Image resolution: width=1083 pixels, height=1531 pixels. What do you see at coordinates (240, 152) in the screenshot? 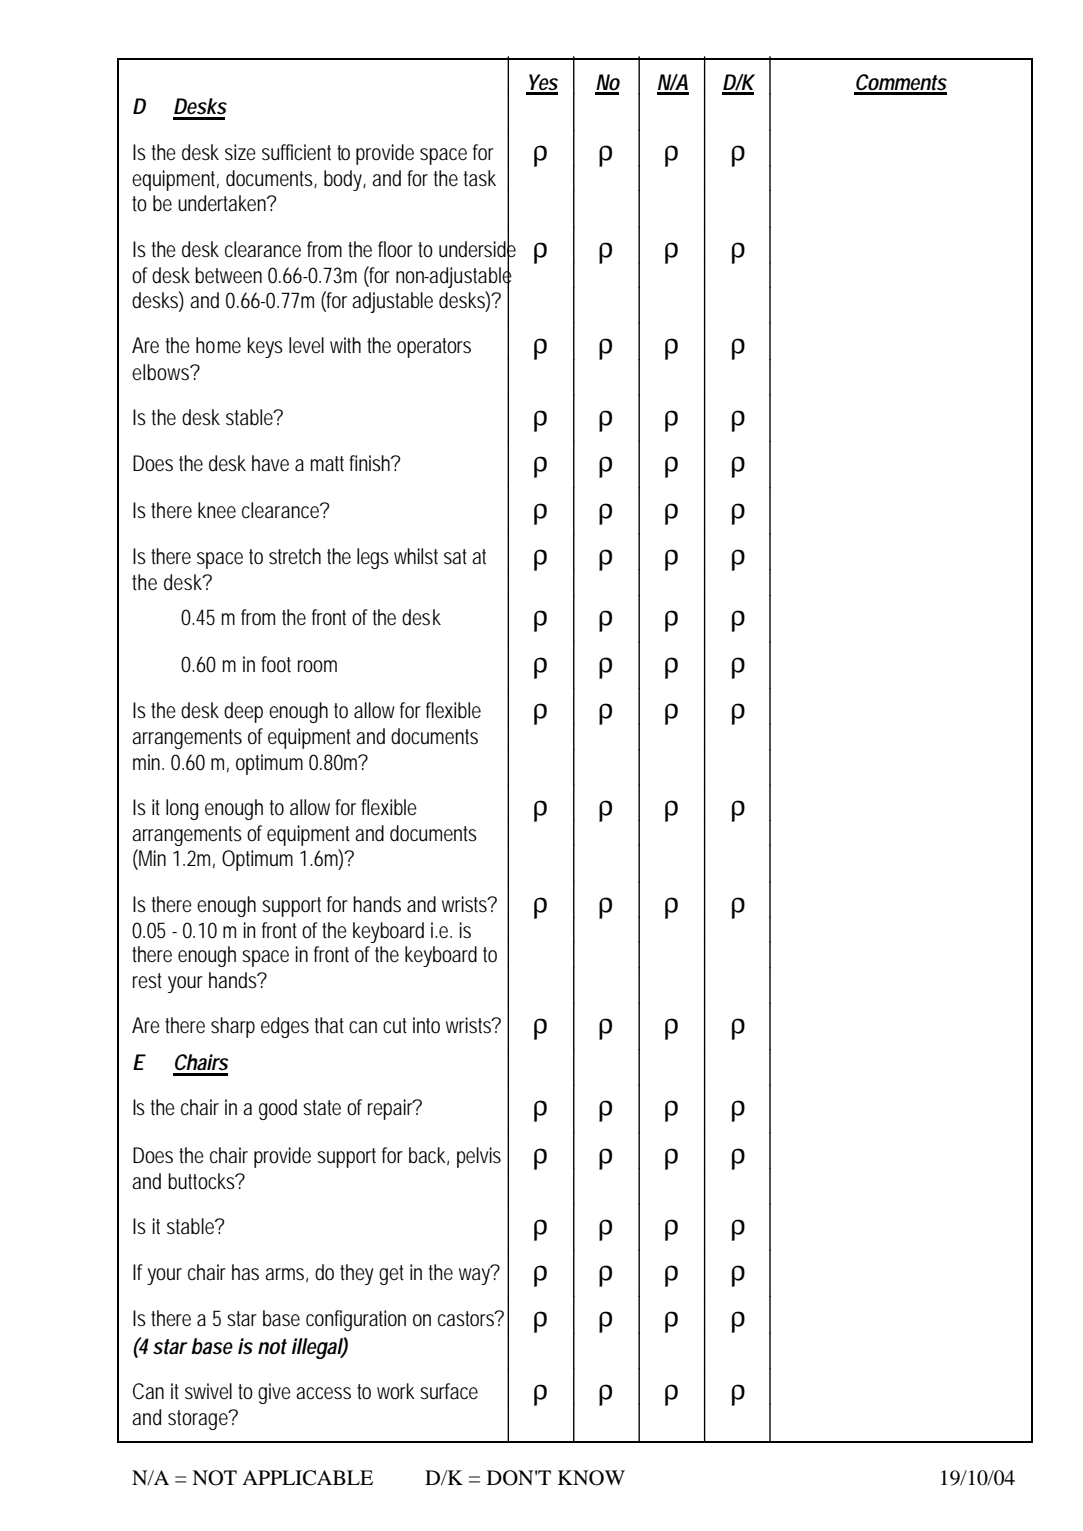
I see `size` at bounding box center [240, 152].
